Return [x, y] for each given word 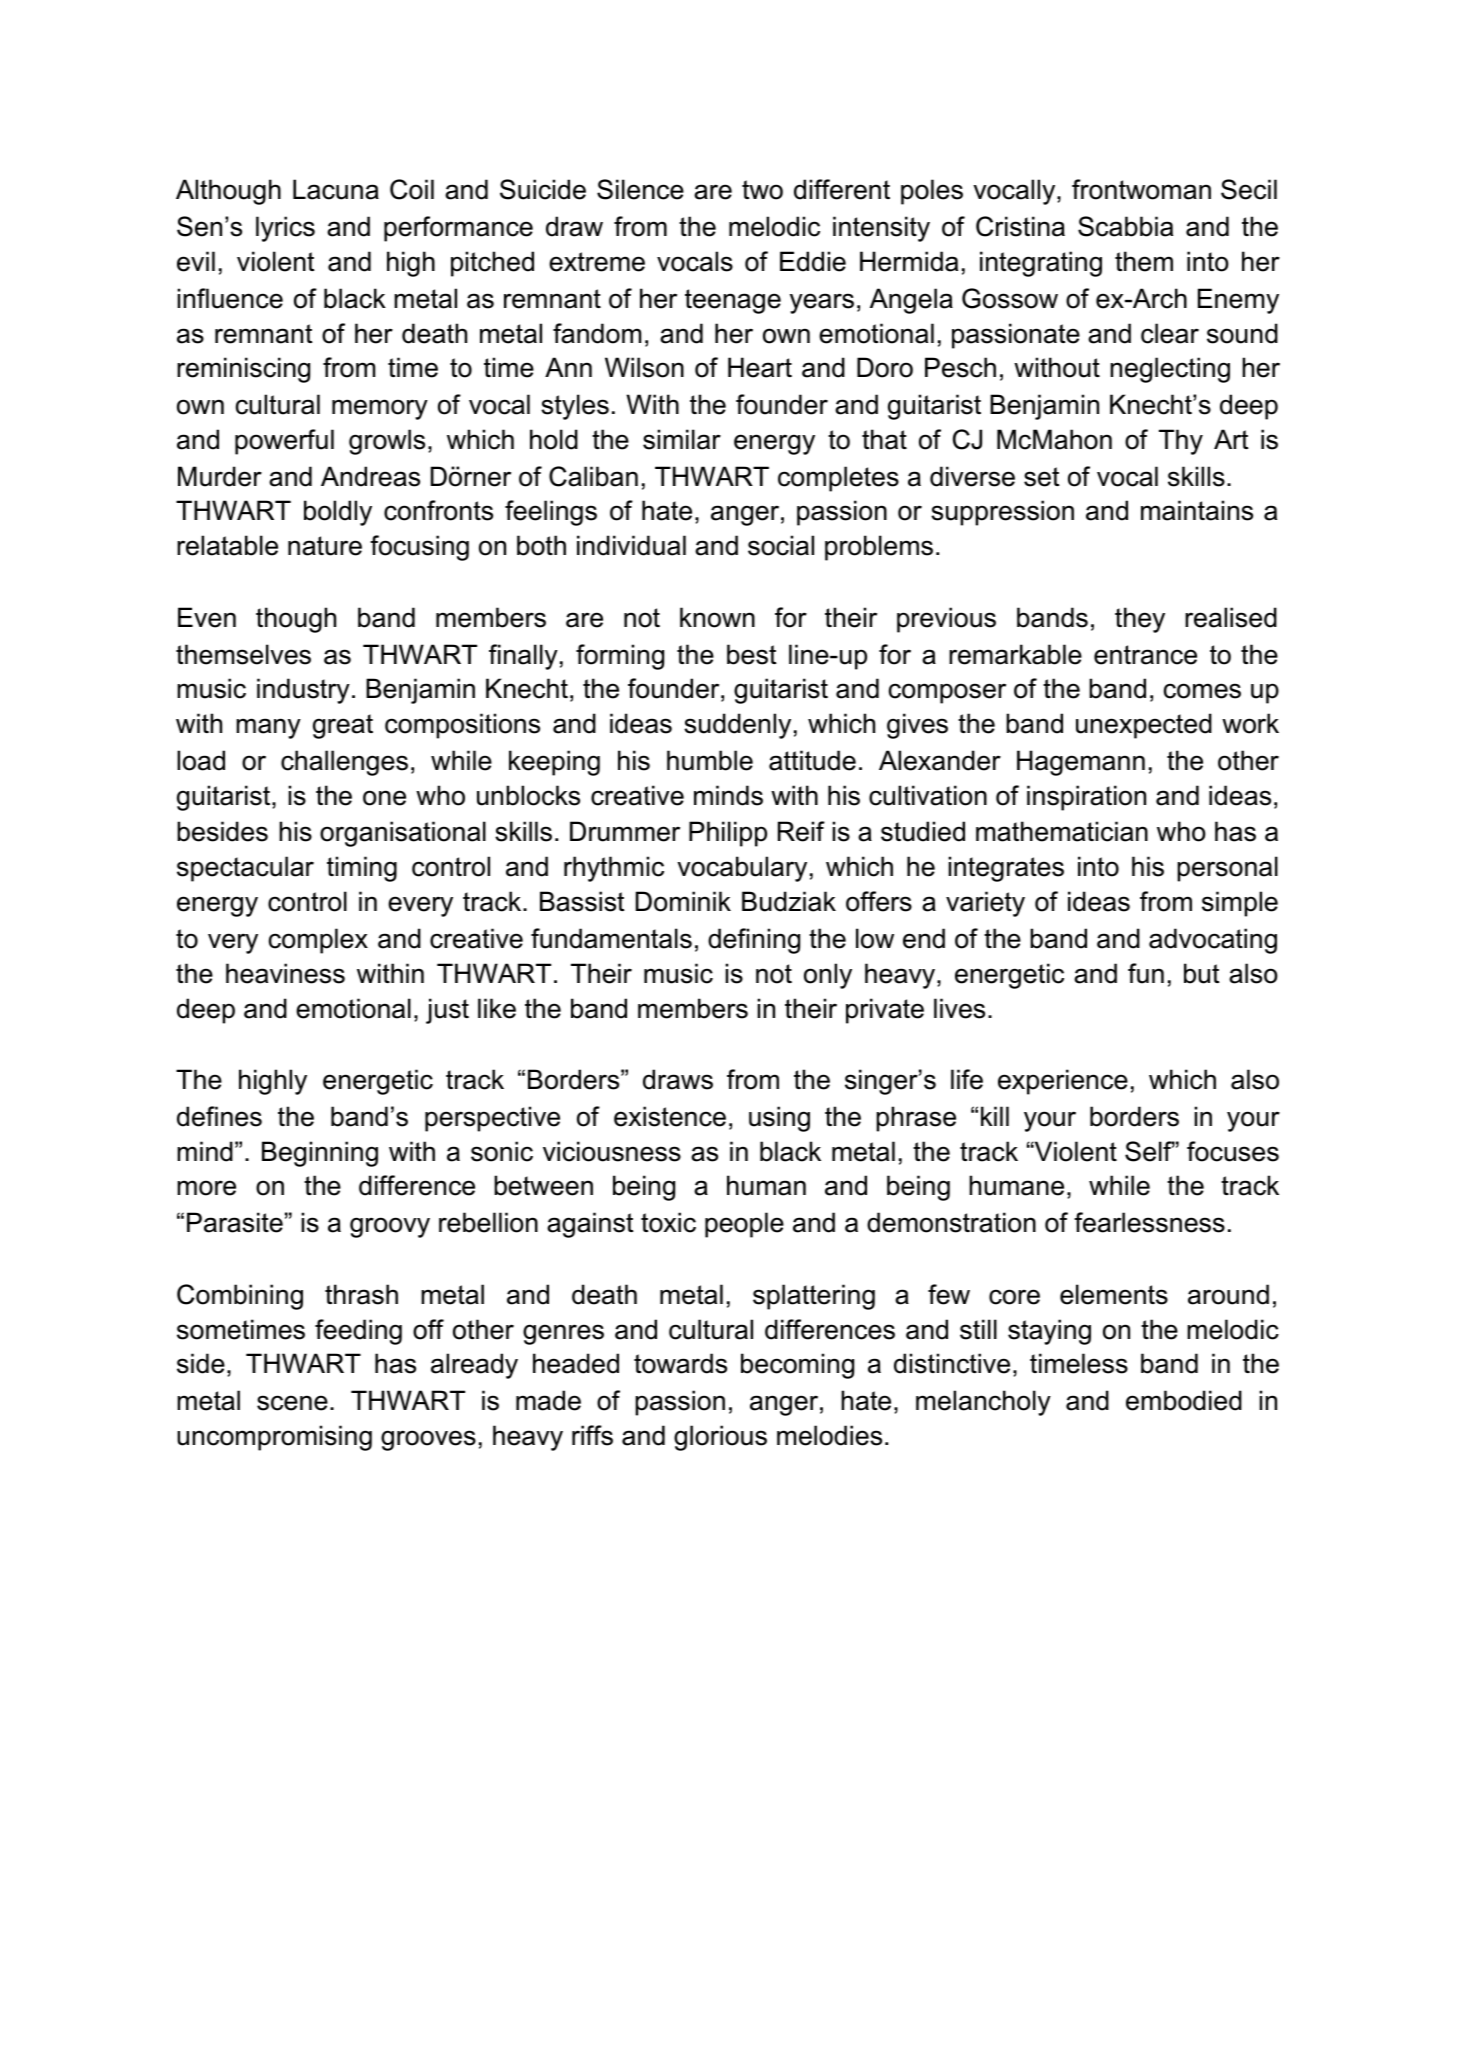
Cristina [1020, 226]
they [1140, 620]
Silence [640, 189]
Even [207, 617]
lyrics [285, 229]
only [828, 976]
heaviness [285, 973]
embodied [1184, 1400]
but [1201, 973]
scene [292, 1403]
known [717, 617]
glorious [720, 1438]
